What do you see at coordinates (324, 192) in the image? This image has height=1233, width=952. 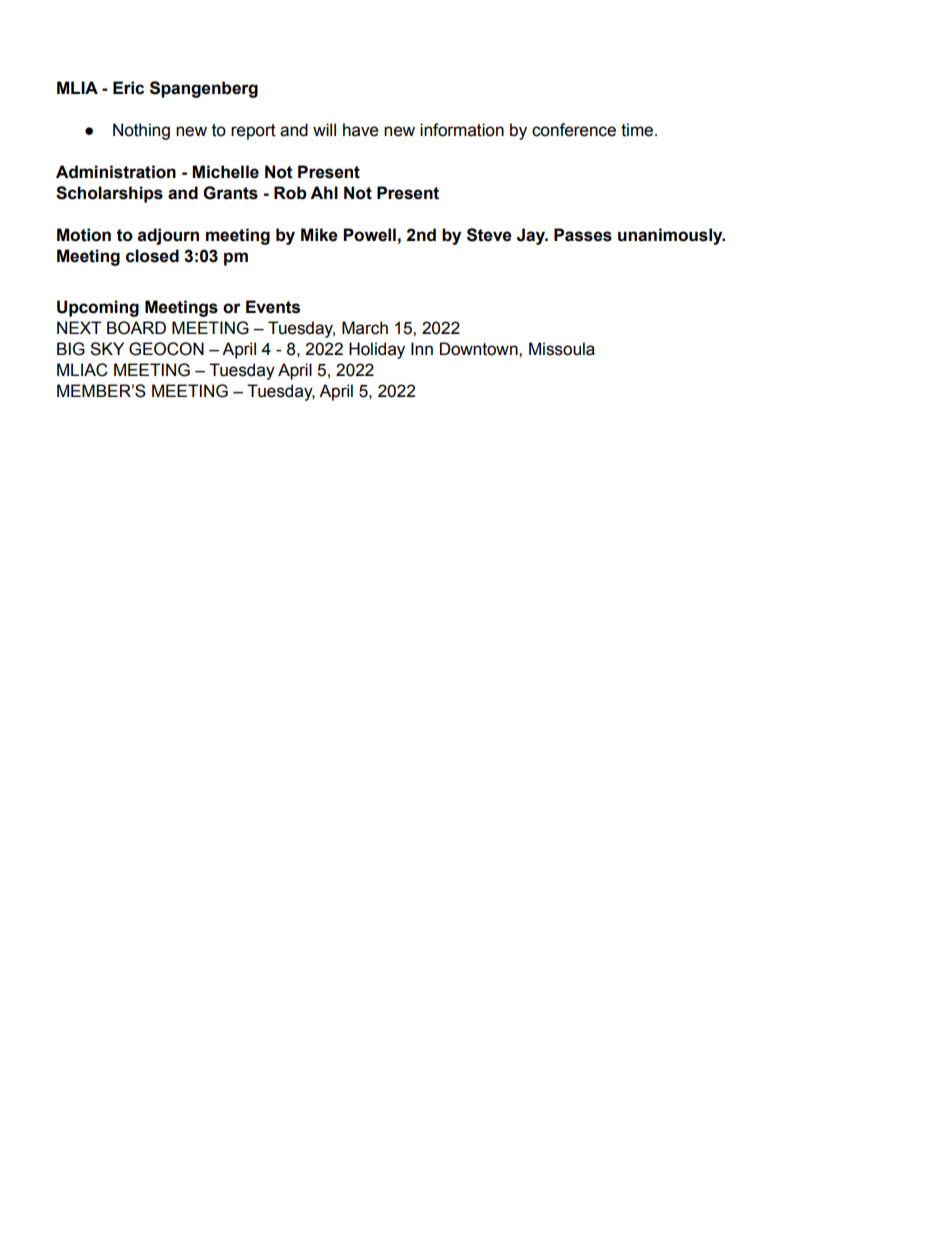 I see `Ahl` at bounding box center [324, 192].
